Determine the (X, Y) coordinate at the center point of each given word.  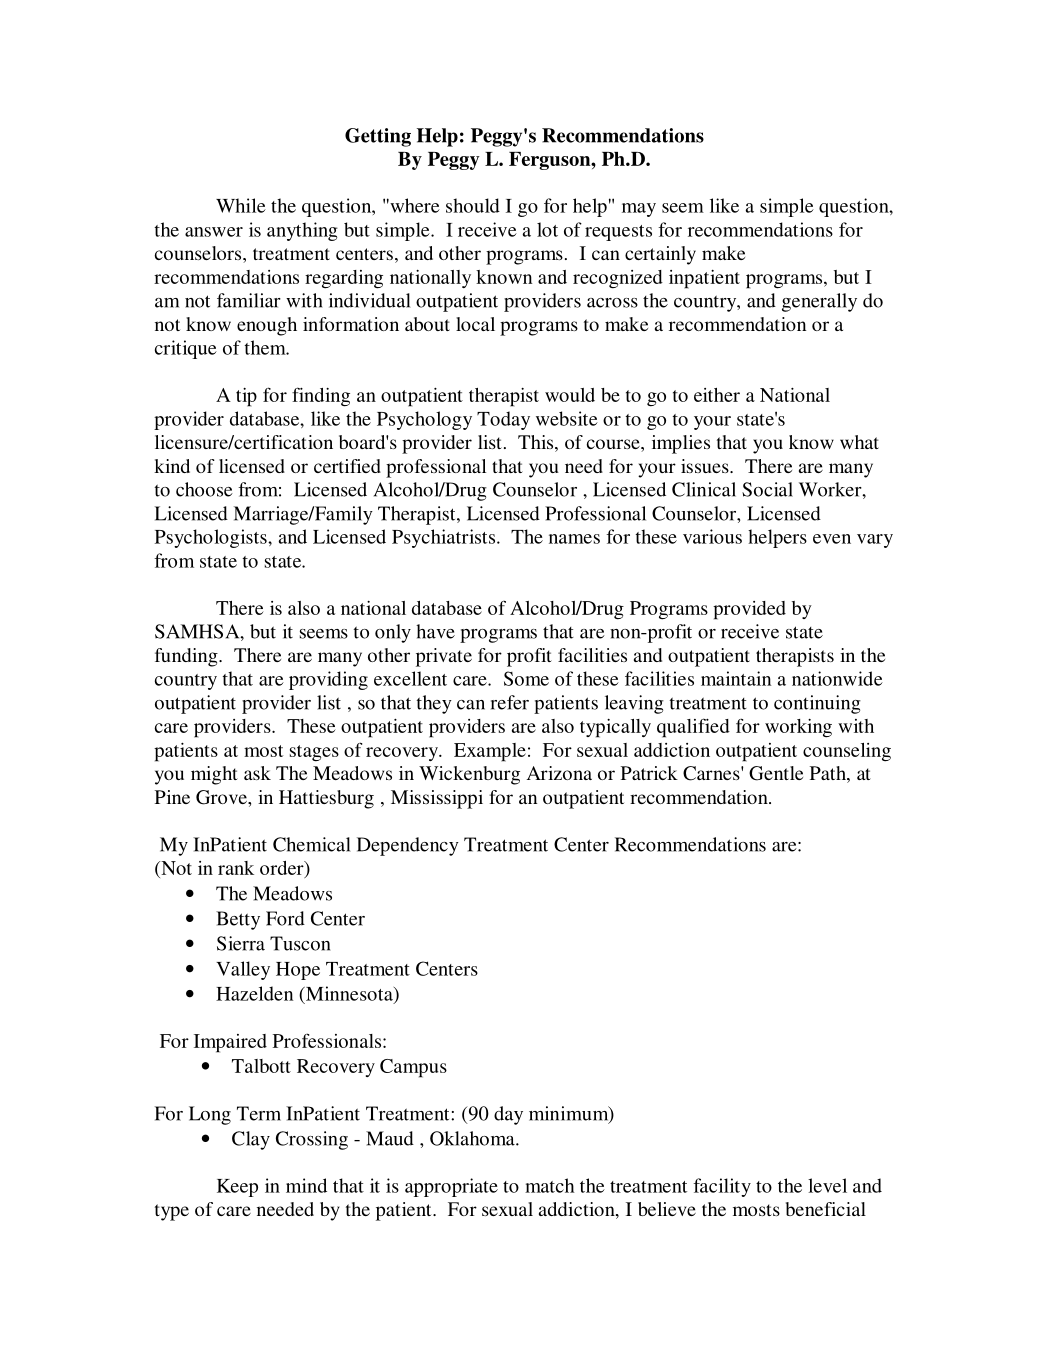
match (550, 1185)
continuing (817, 704)
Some (526, 678)
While (241, 205)
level (827, 1185)
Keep (237, 1188)
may (639, 210)
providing (328, 680)
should (473, 205)
